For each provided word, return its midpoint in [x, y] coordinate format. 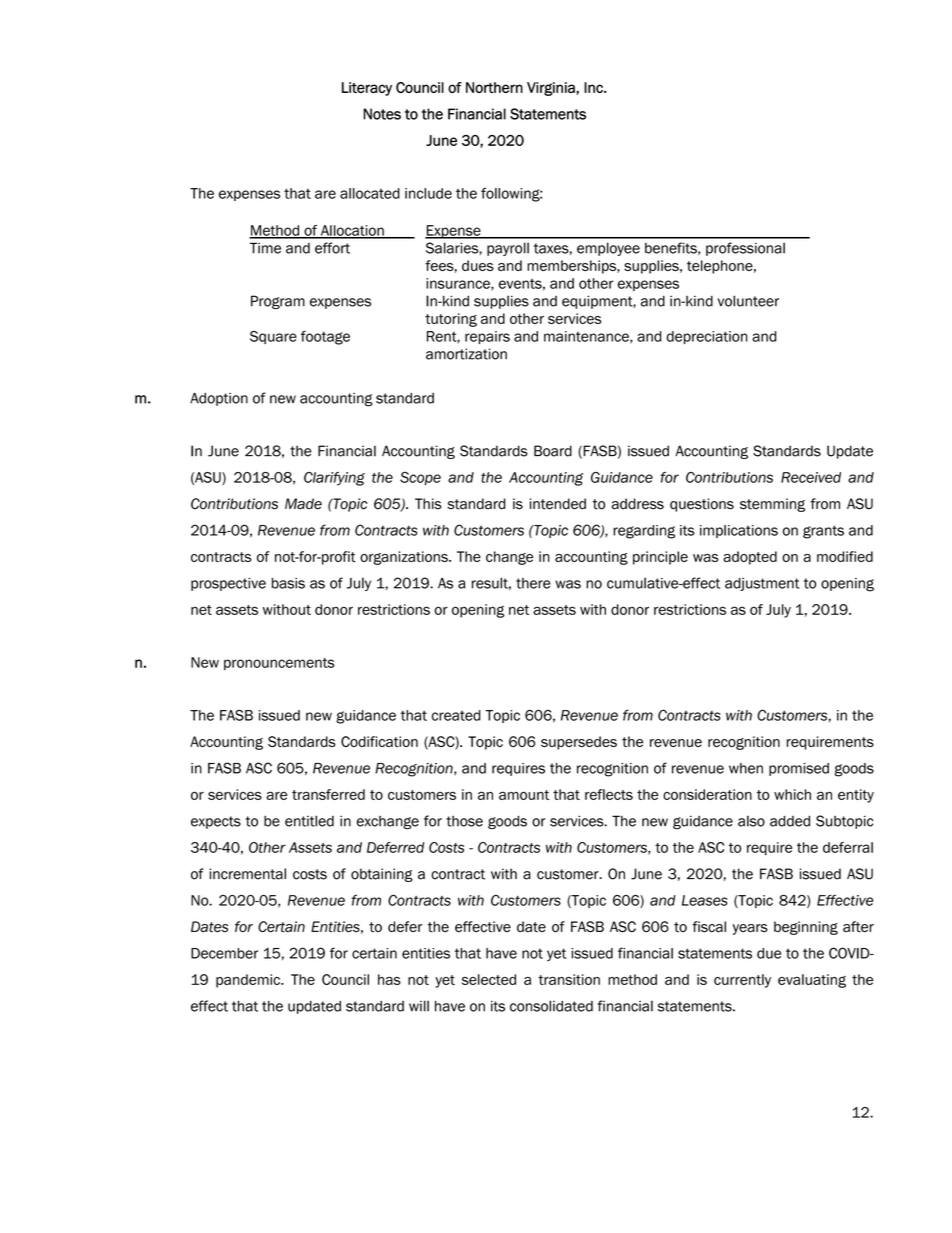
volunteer [748, 301]
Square [273, 337]
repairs [487, 337]
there [533, 583]
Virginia [552, 89]
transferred [328, 794]
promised [799, 769]
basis [288, 583]
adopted [750, 558]
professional [745, 249]
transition [569, 979]
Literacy [367, 89]
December [224, 953]
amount [524, 795]
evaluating [812, 981]
